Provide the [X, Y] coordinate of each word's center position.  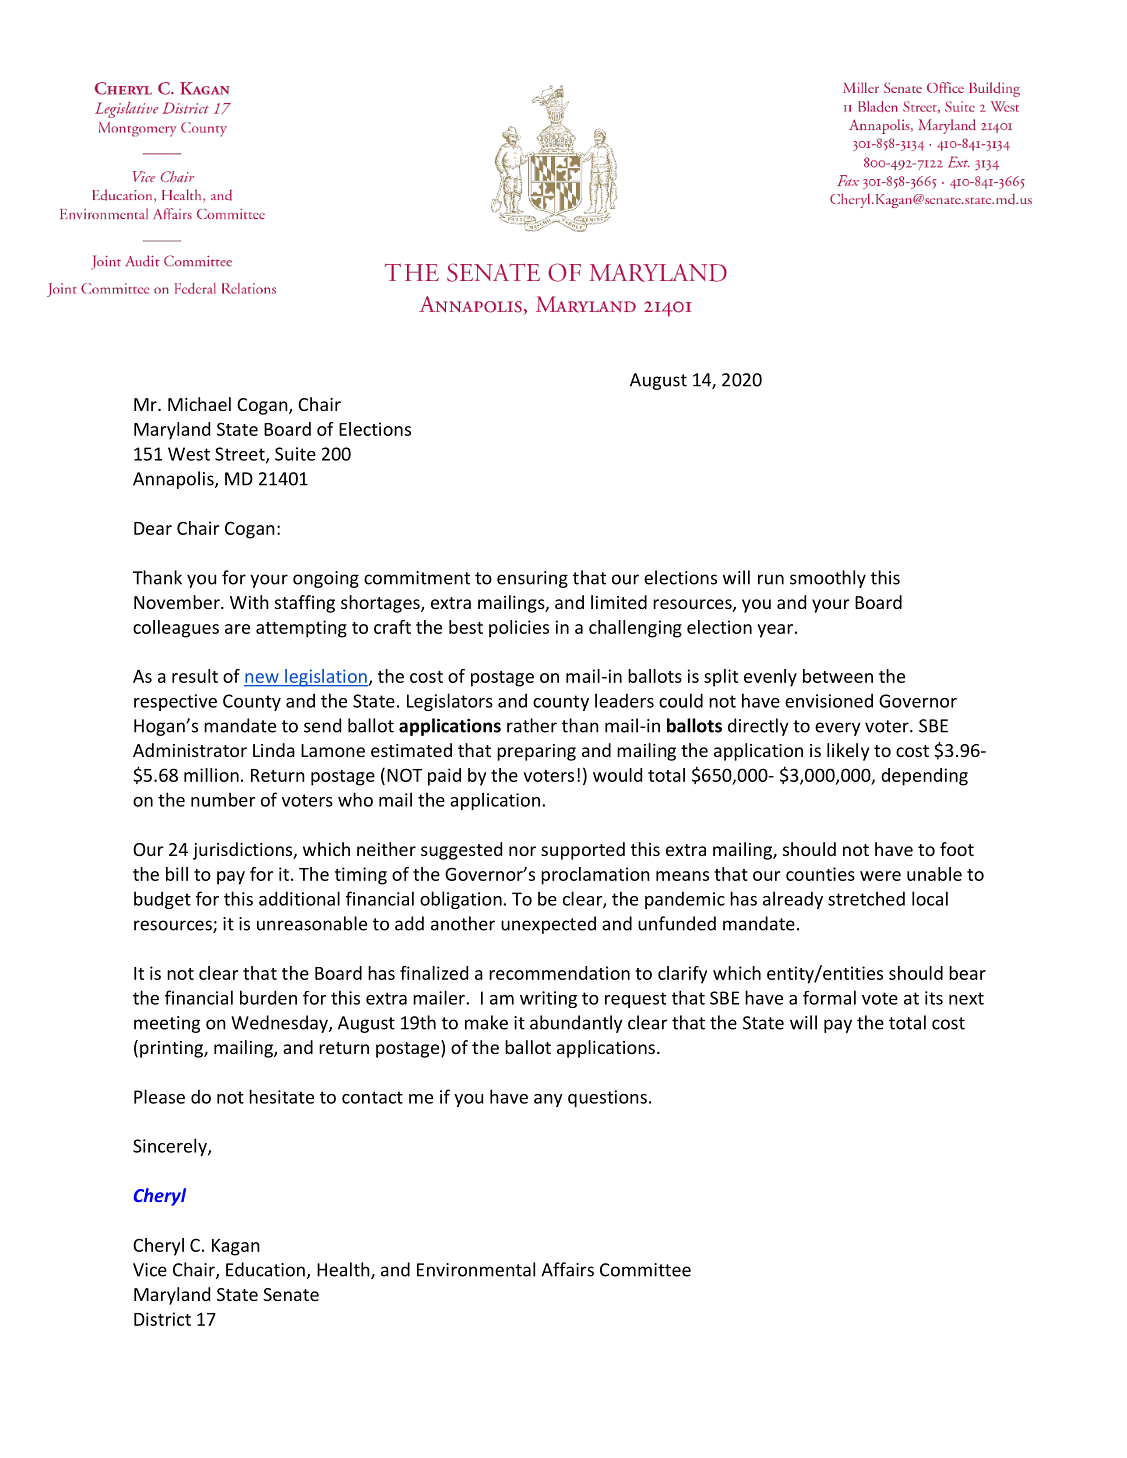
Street [241, 455]
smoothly [828, 579]
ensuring [532, 579]
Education [265, 1269]
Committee [645, 1270]
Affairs [567, 1269]
